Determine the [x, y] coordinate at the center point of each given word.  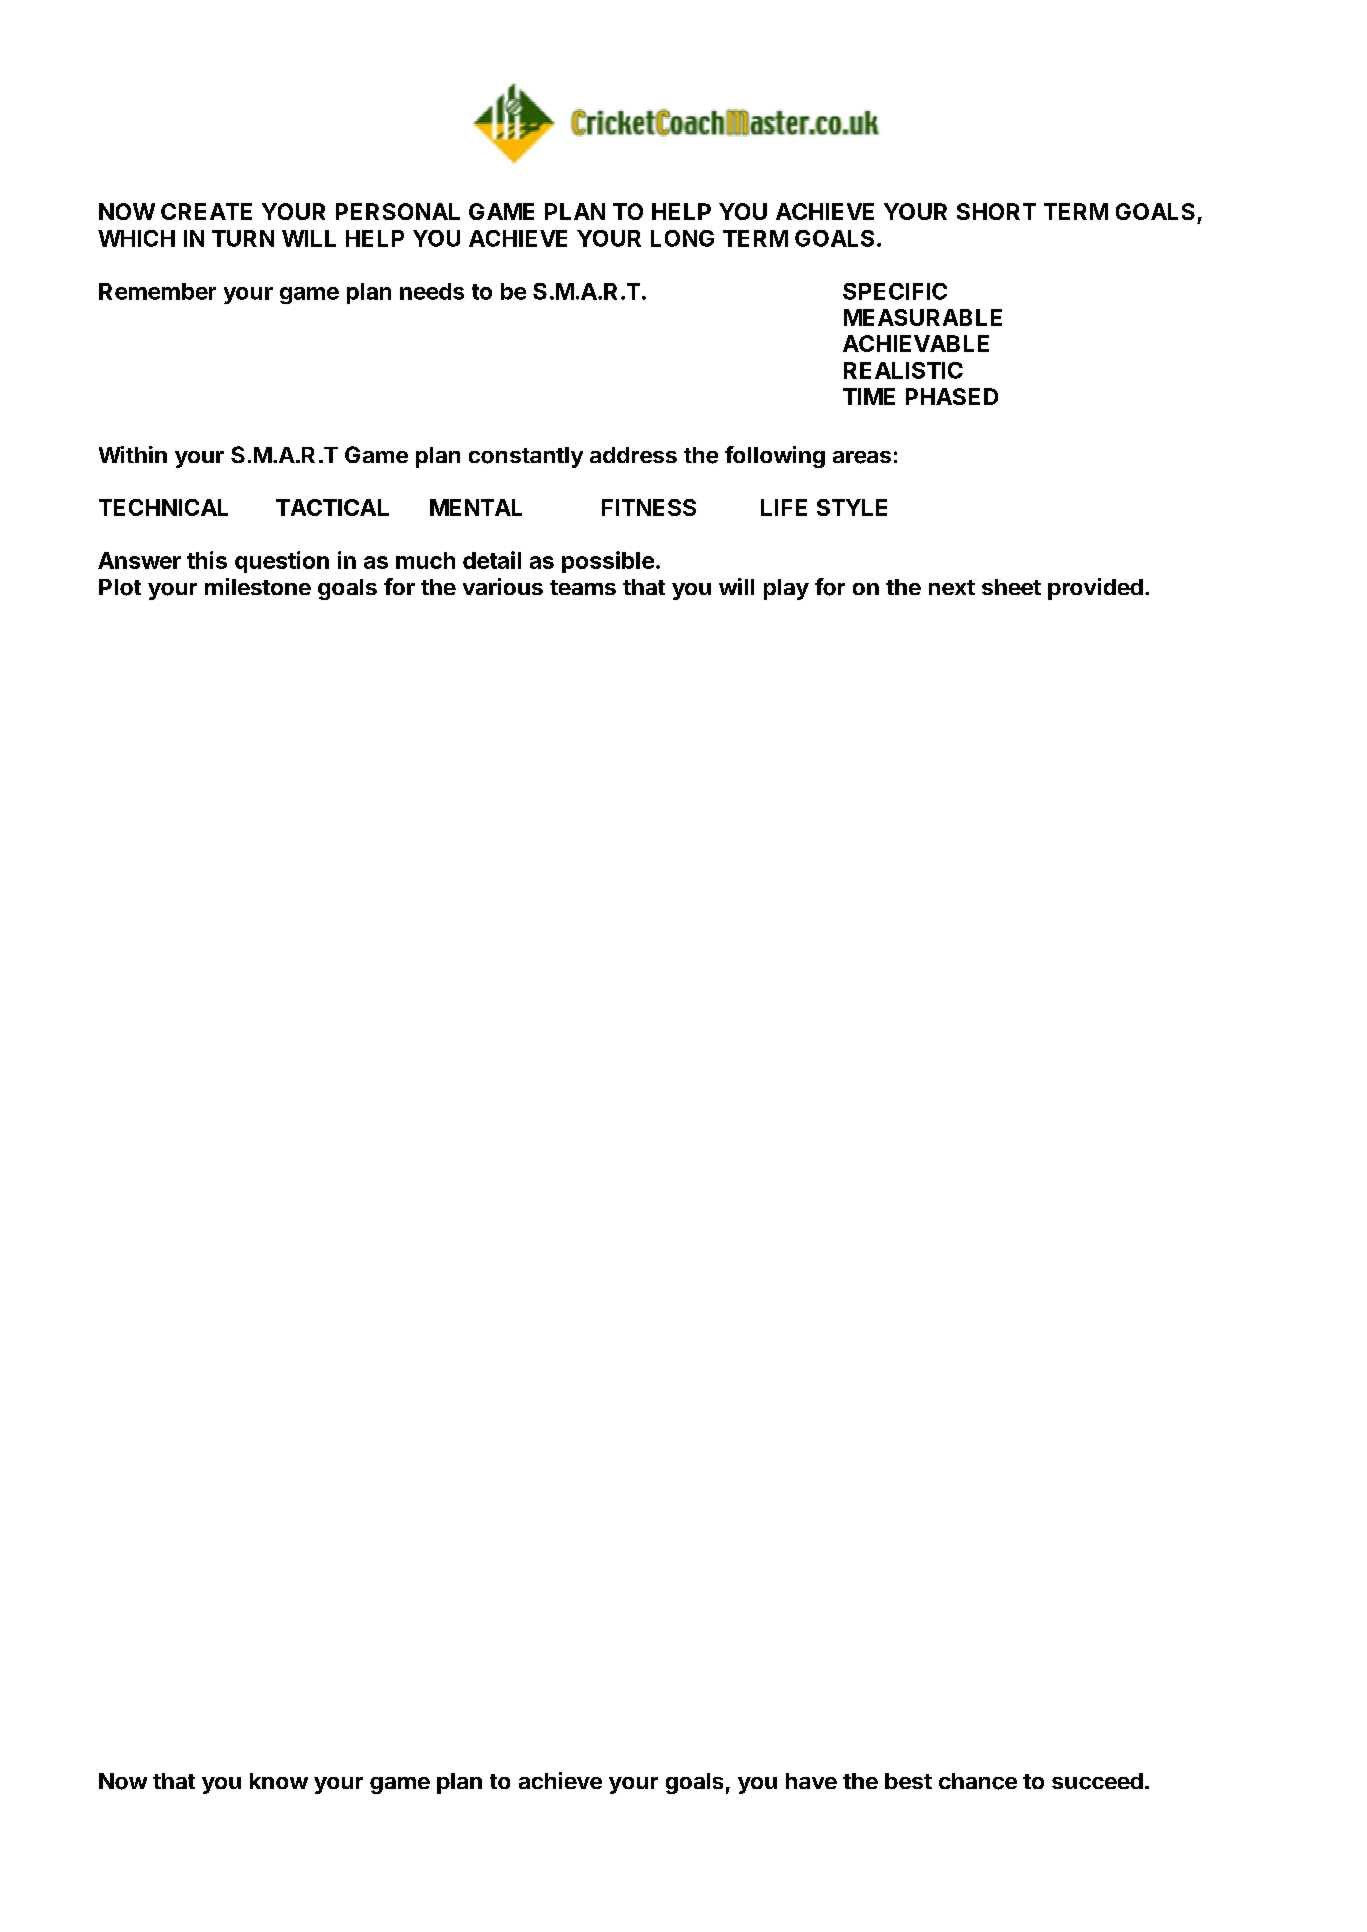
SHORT [996, 211]
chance [978, 1781]
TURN [243, 238]
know [279, 1781]
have [811, 1781]
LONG [682, 238]
